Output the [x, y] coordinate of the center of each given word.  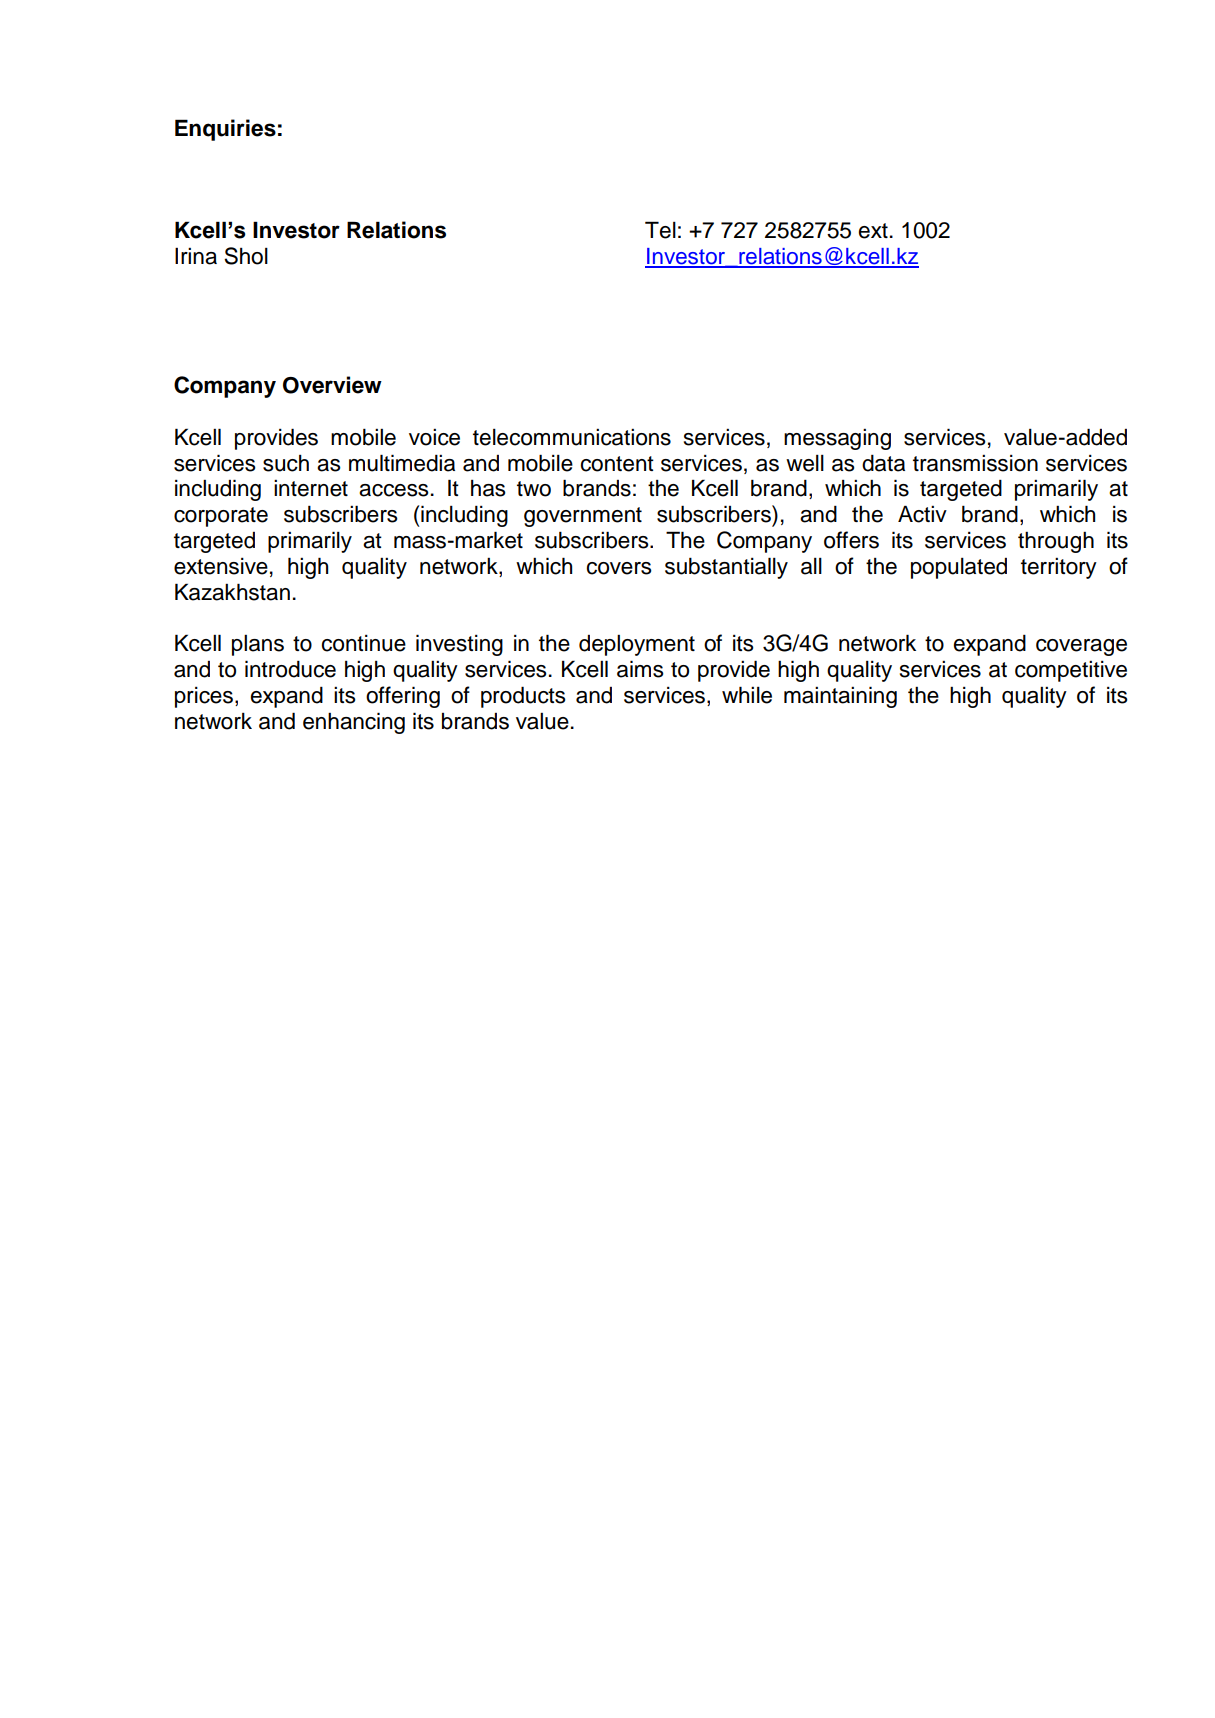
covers [619, 568]
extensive [221, 566]
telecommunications [572, 437]
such [286, 463]
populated [959, 568]
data [883, 463]
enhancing [354, 723]
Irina [196, 256]
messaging [837, 439]
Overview [332, 385]
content [617, 464]
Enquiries [225, 130]
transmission [975, 463]
